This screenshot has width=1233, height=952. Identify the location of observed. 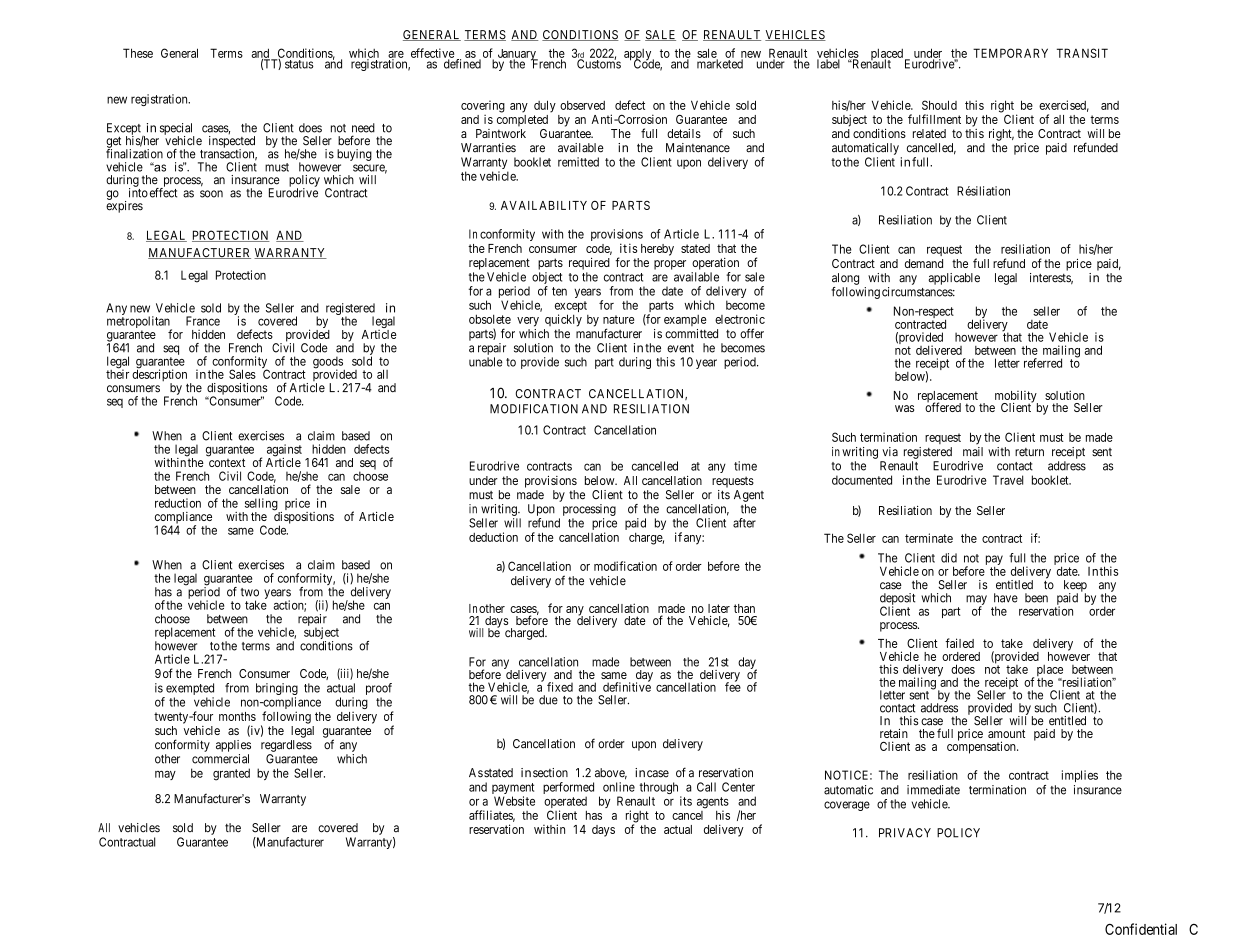
(582, 105).
